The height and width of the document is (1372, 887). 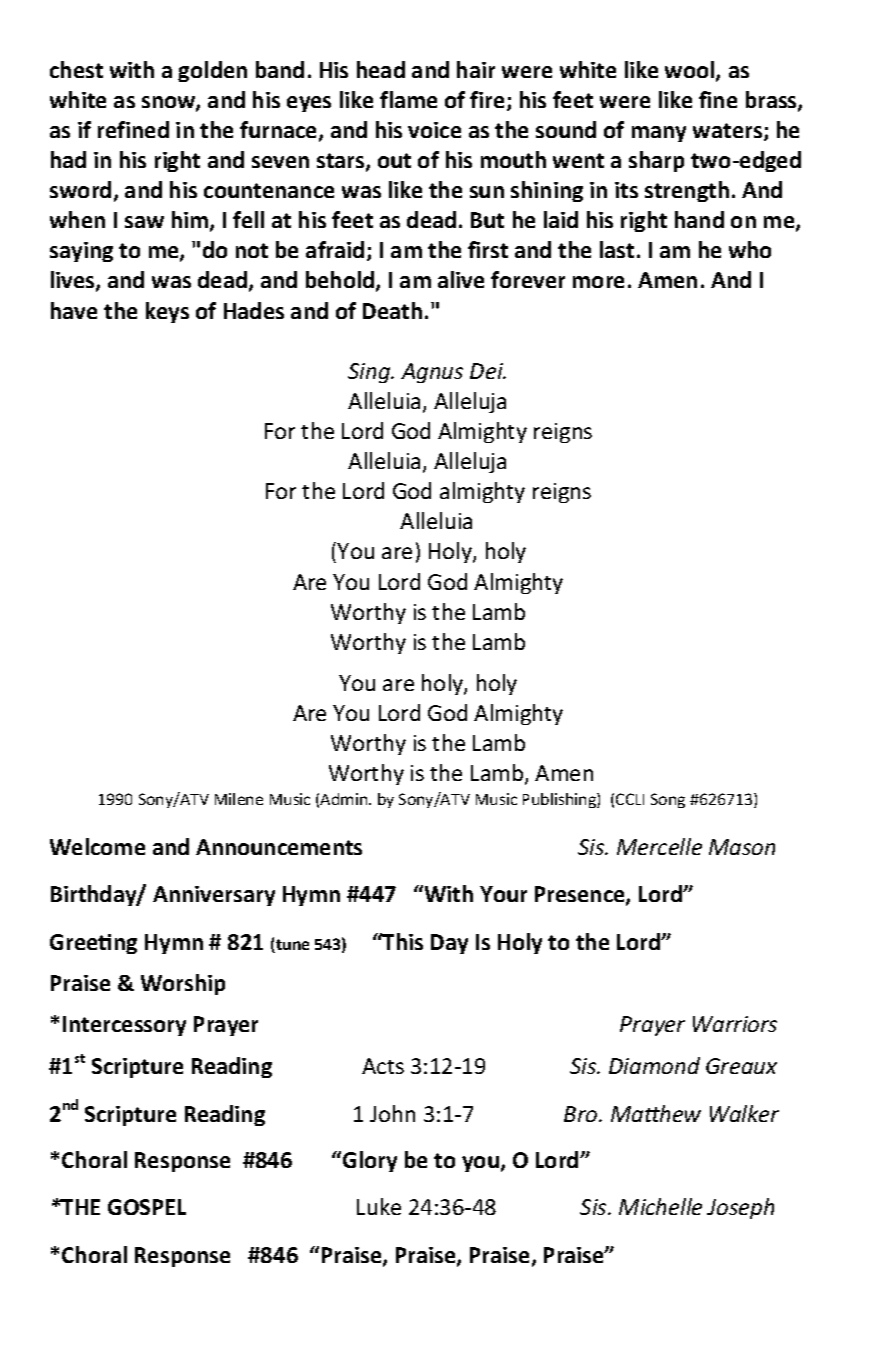 What do you see at coordinates (691, 71) in the document?
I see `wool` at bounding box center [691, 71].
